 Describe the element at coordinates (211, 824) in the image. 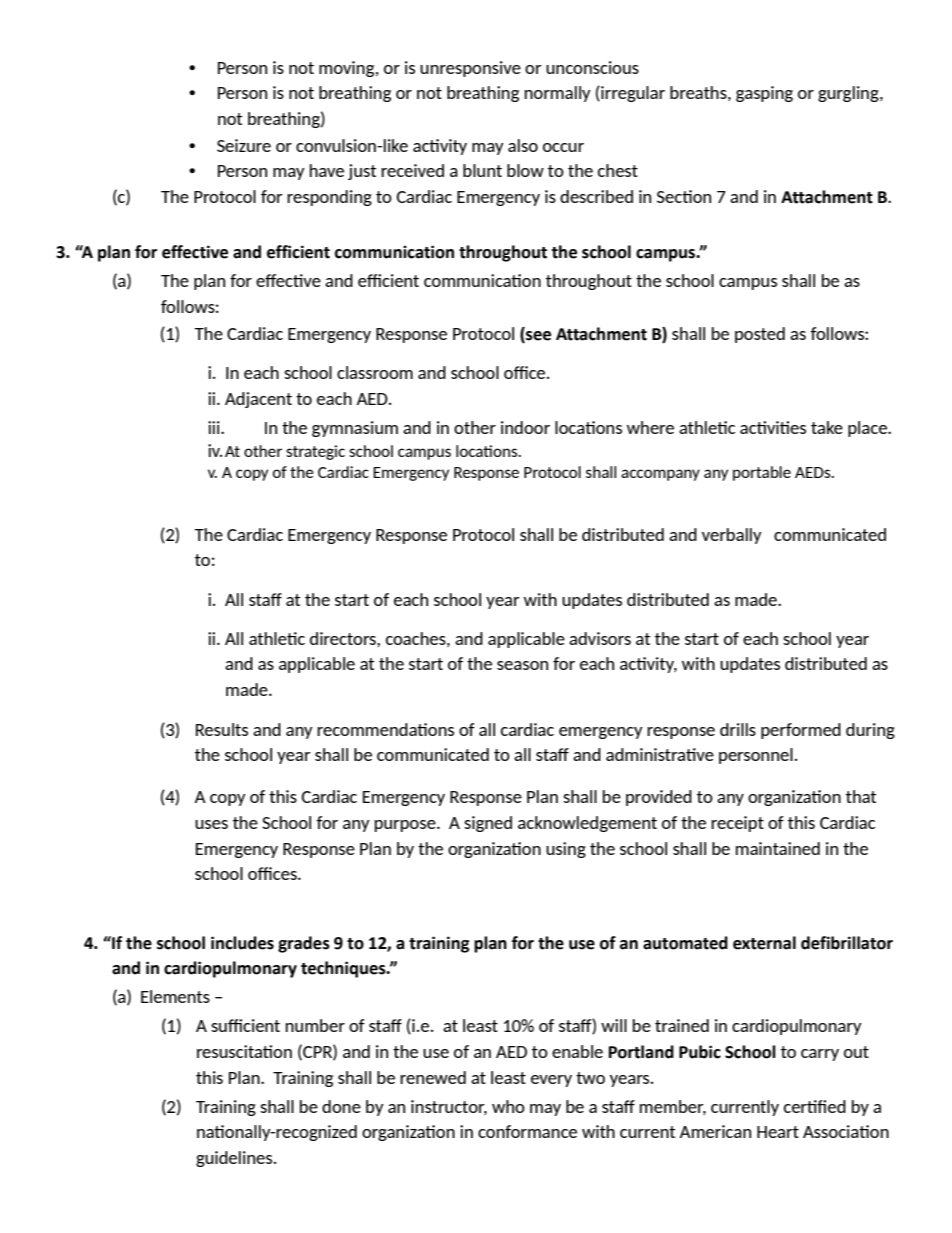

I see `uses` at that location.
